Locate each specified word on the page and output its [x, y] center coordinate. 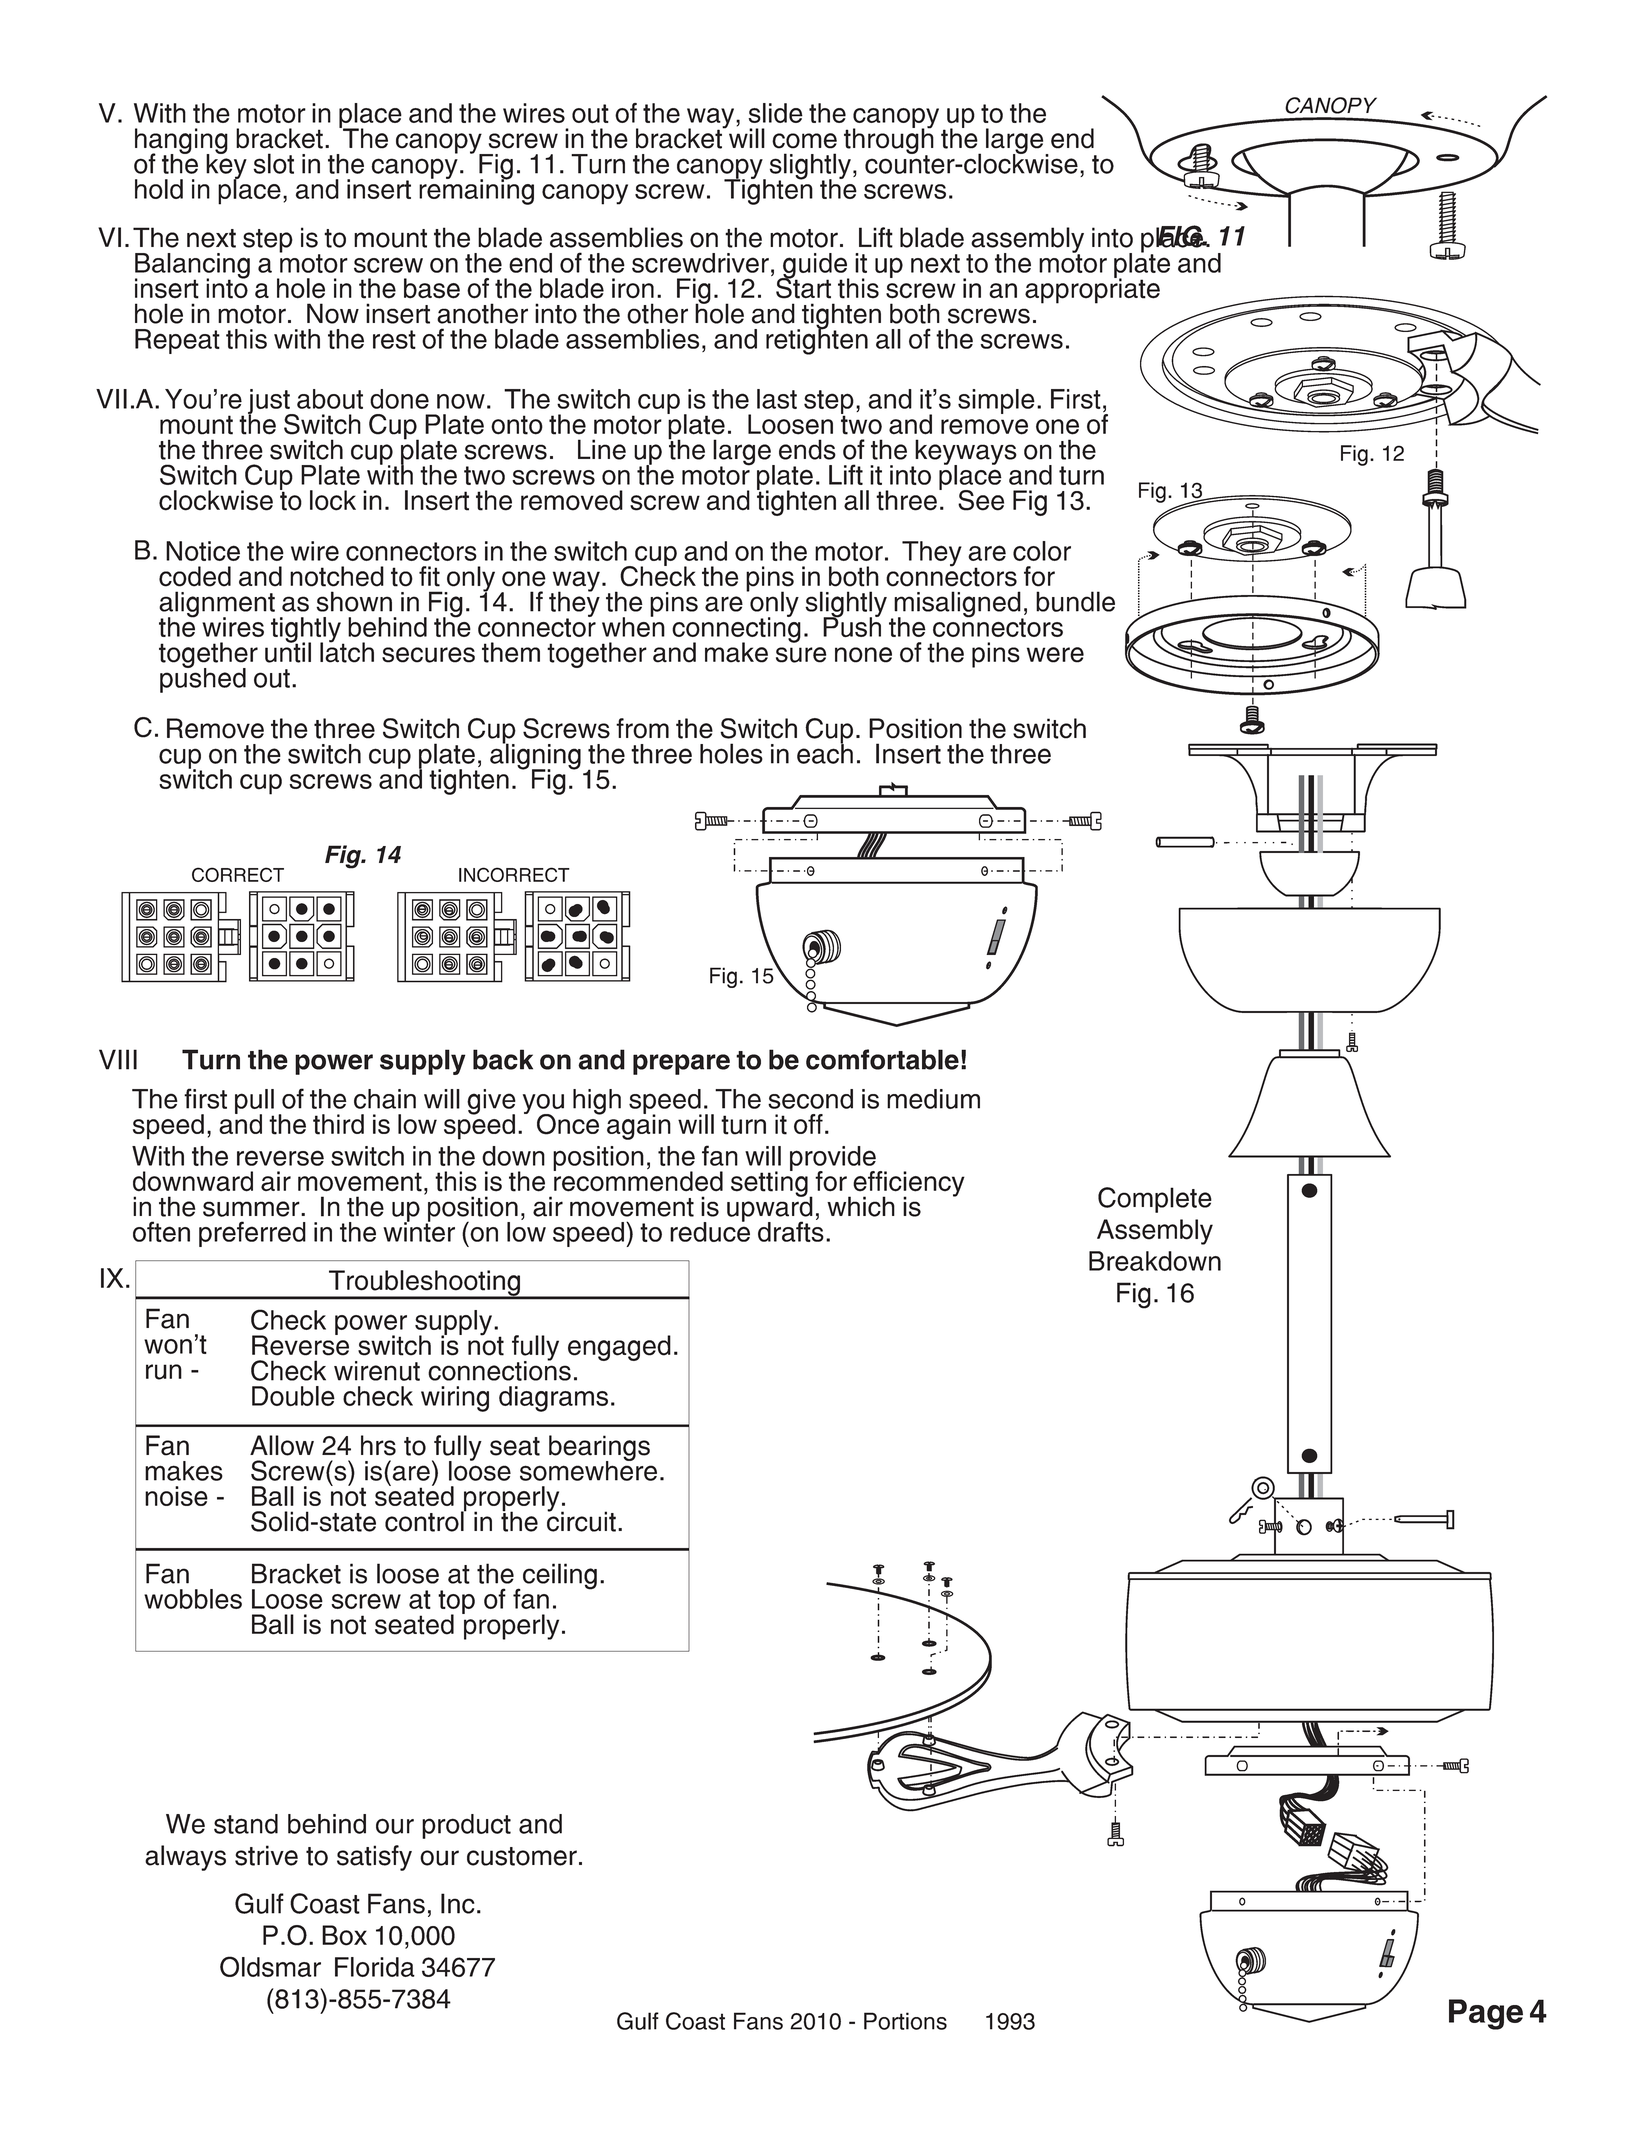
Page [1486, 2014]
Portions [905, 2021]
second [810, 1099]
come [804, 141]
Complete [1155, 1200]
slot [273, 163]
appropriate [1092, 290]
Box [344, 1935]
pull [254, 1102]
